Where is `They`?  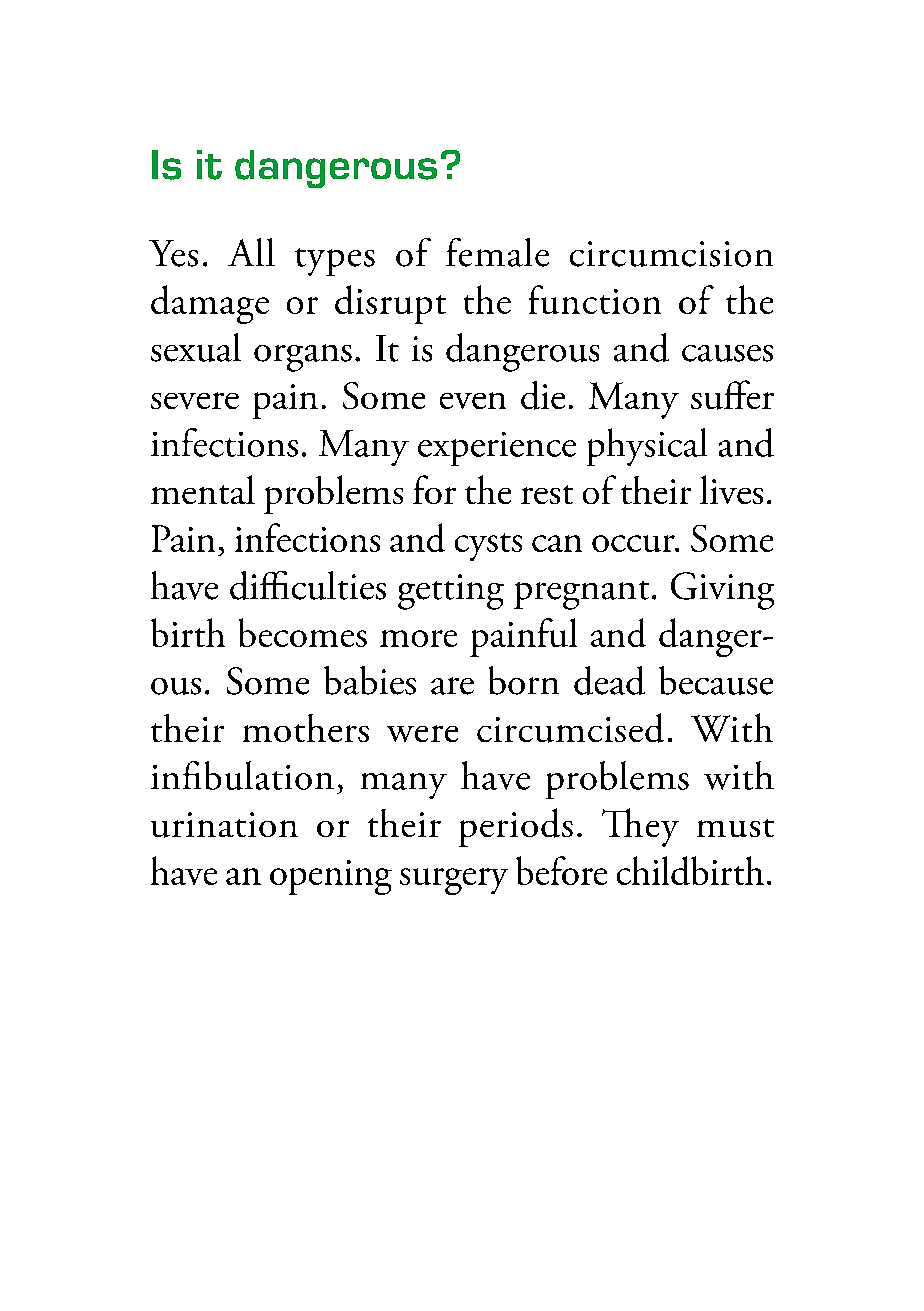 They is located at coordinates (640, 827).
